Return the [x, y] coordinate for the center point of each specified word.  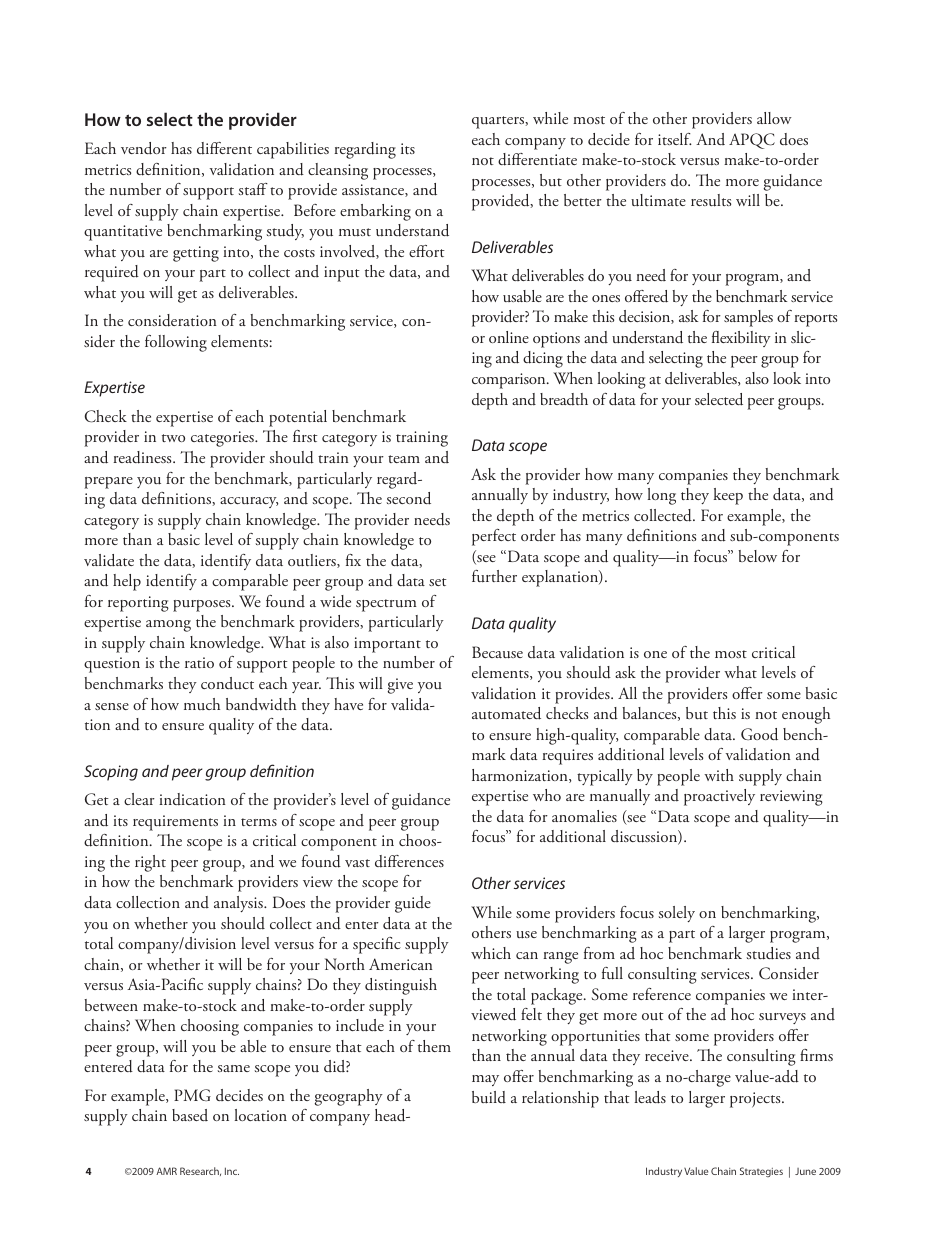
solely [676, 914]
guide [413, 904]
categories [223, 439]
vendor [144, 148]
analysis [239, 904]
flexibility [741, 339]
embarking [375, 212]
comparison [510, 381]
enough [806, 715]
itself [675, 139]
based [190, 1115]
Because [497, 652]
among [168, 626]
